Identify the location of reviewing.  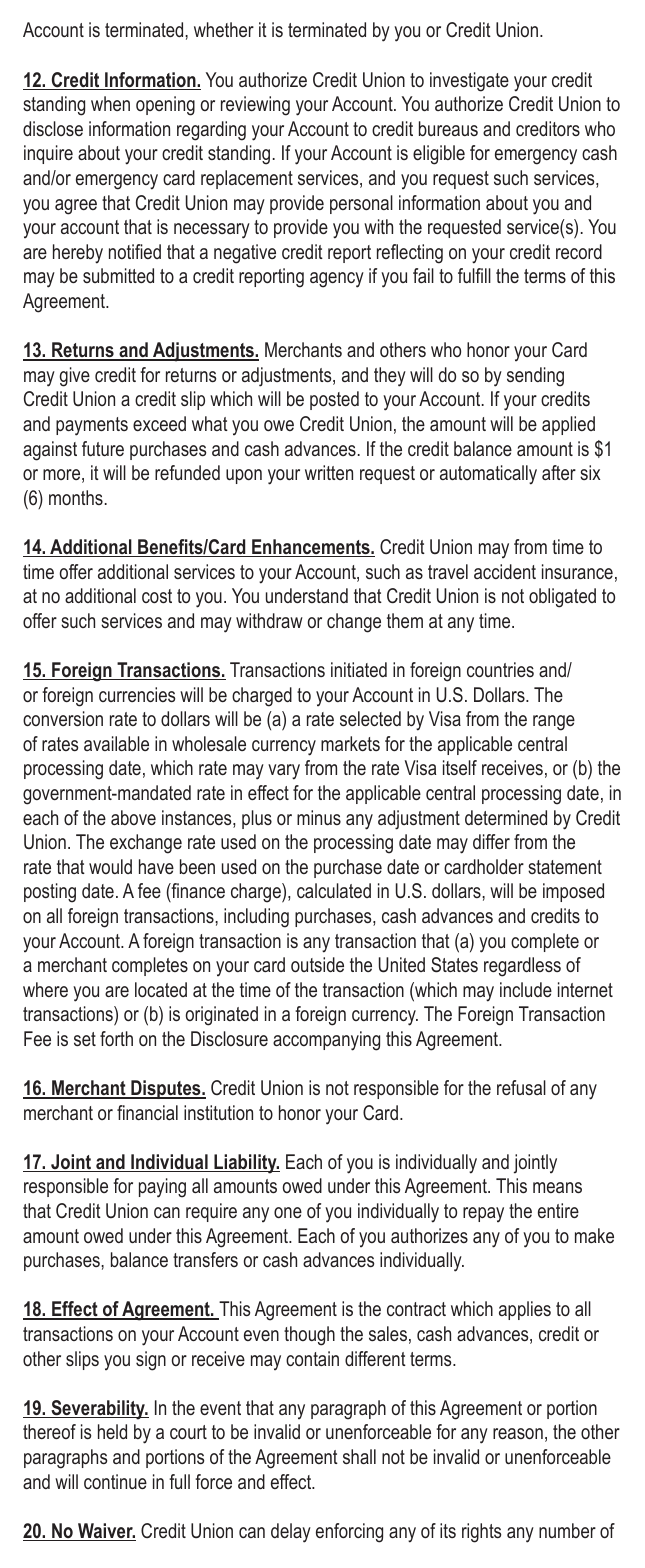
(255, 106).
